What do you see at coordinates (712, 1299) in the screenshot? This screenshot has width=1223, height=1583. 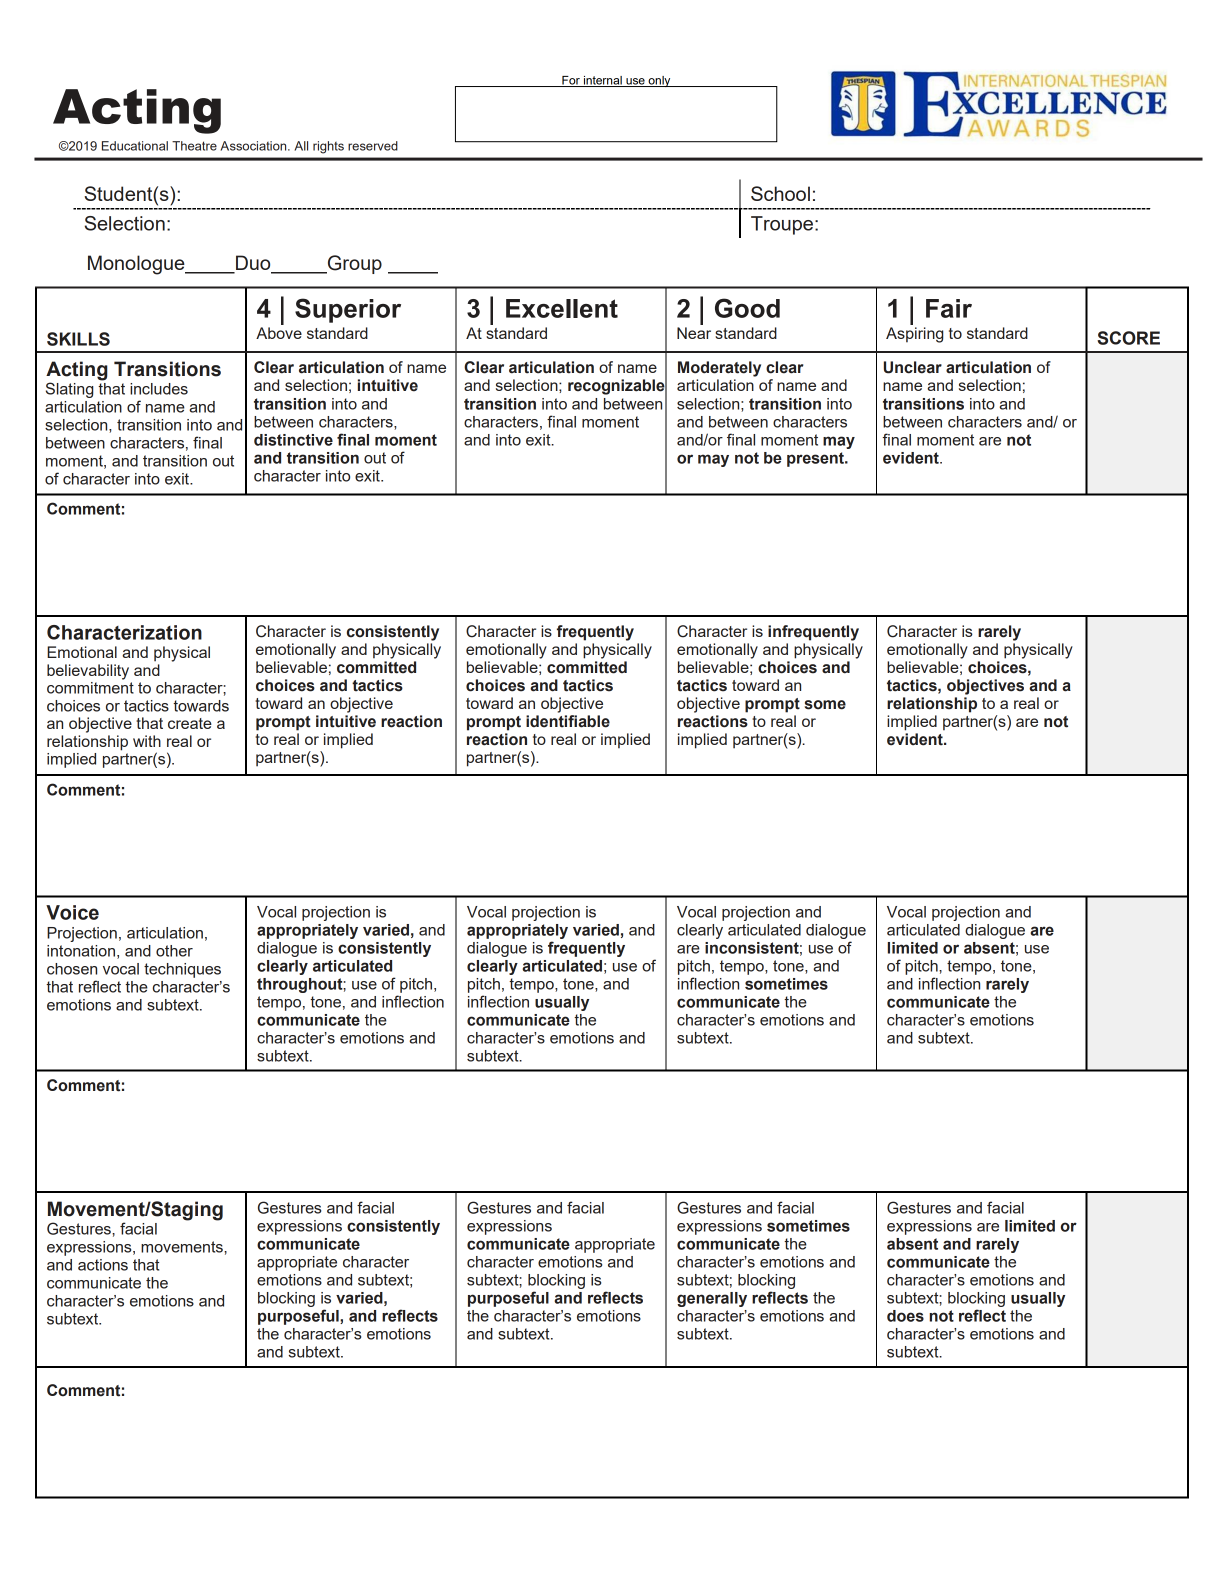 I see `generally` at bounding box center [712, 1299].
